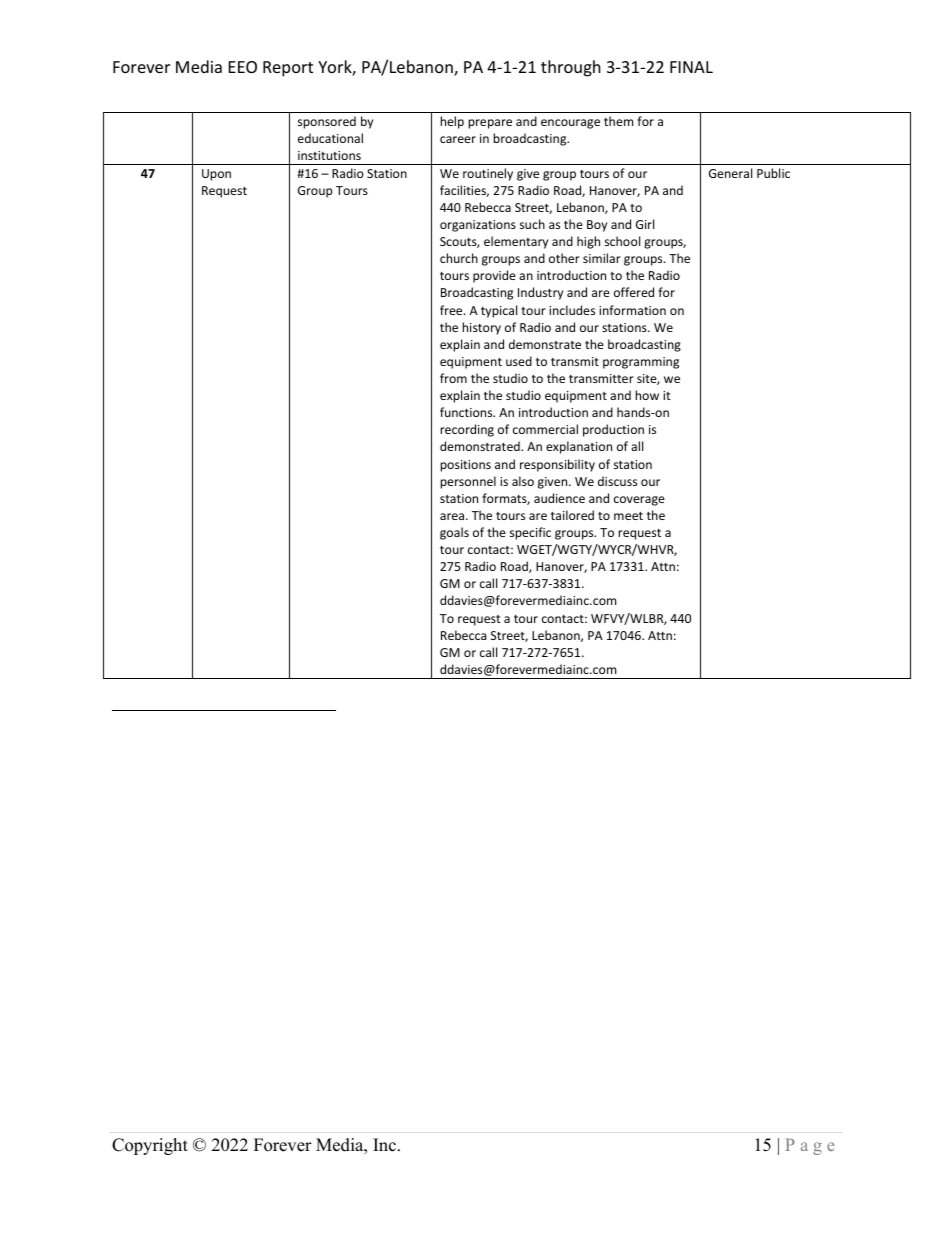  What do you see at coordinates (288, 69) in the page?
I see `Report` at bounding box center [288, 69].
